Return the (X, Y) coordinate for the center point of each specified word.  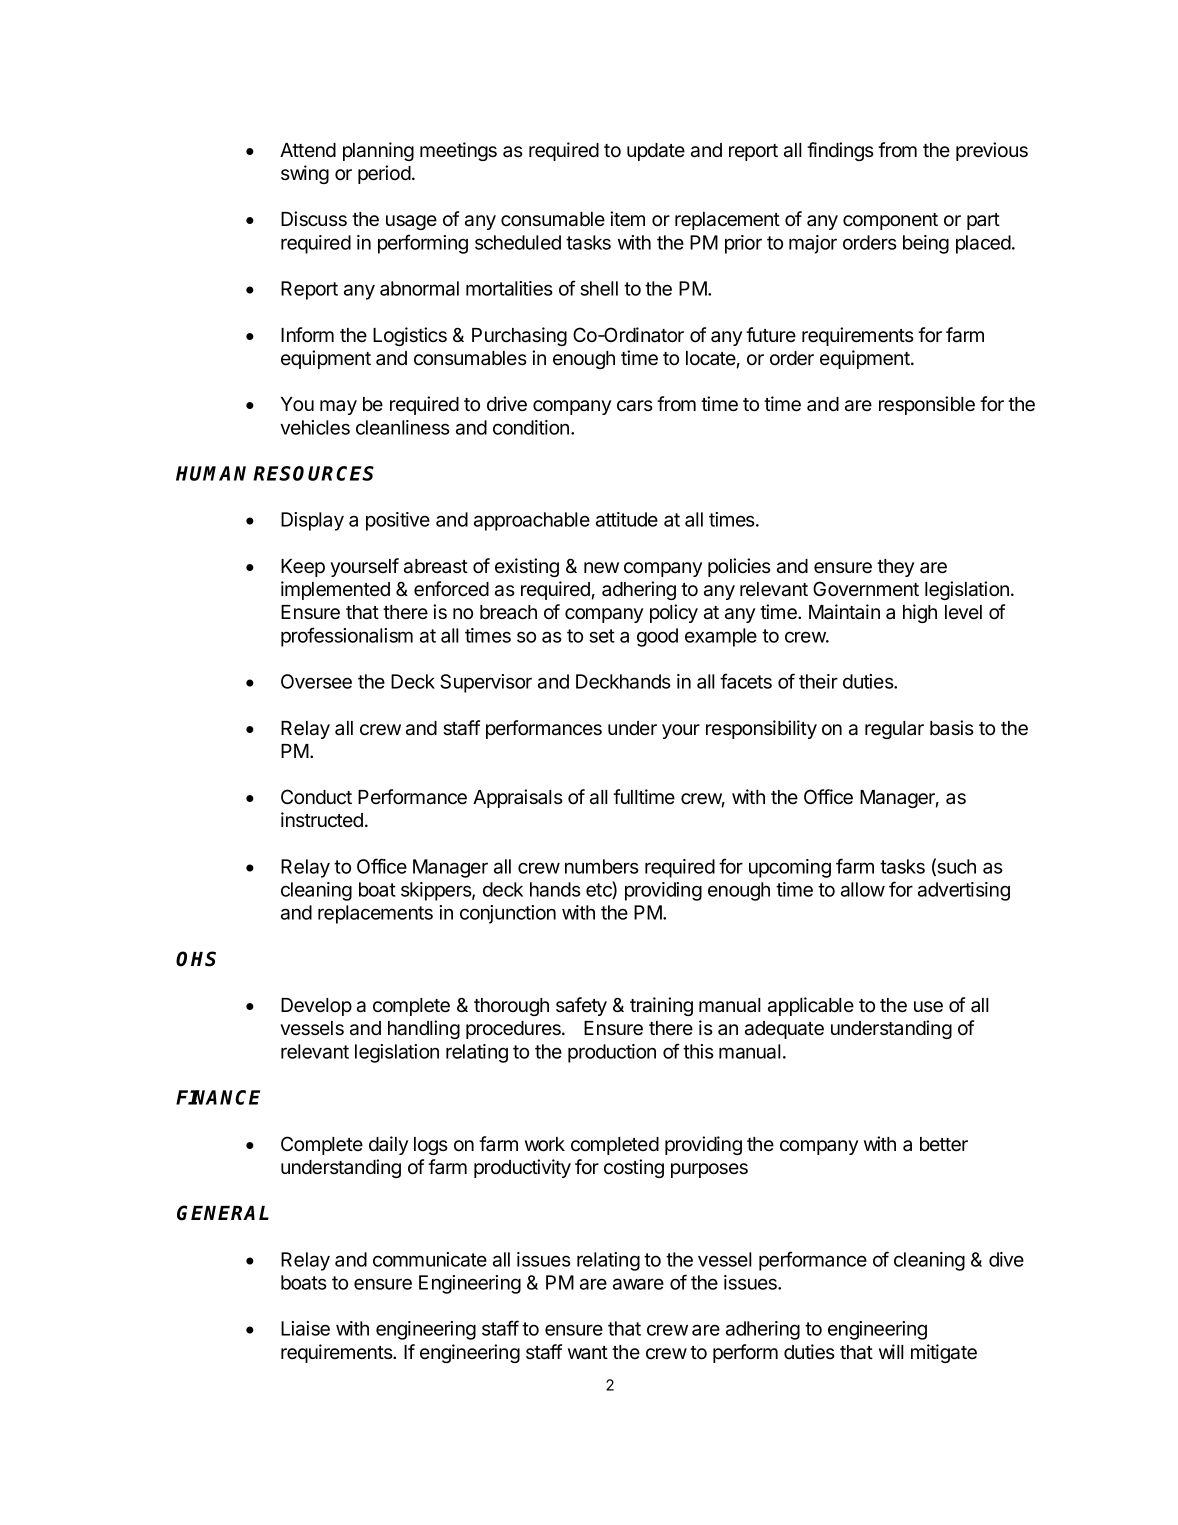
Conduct (316, 797)
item (627, 219)
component (890, 221)
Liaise (305, 1328)
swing (305, 174)
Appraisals (518, 798)
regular (894, 730)
